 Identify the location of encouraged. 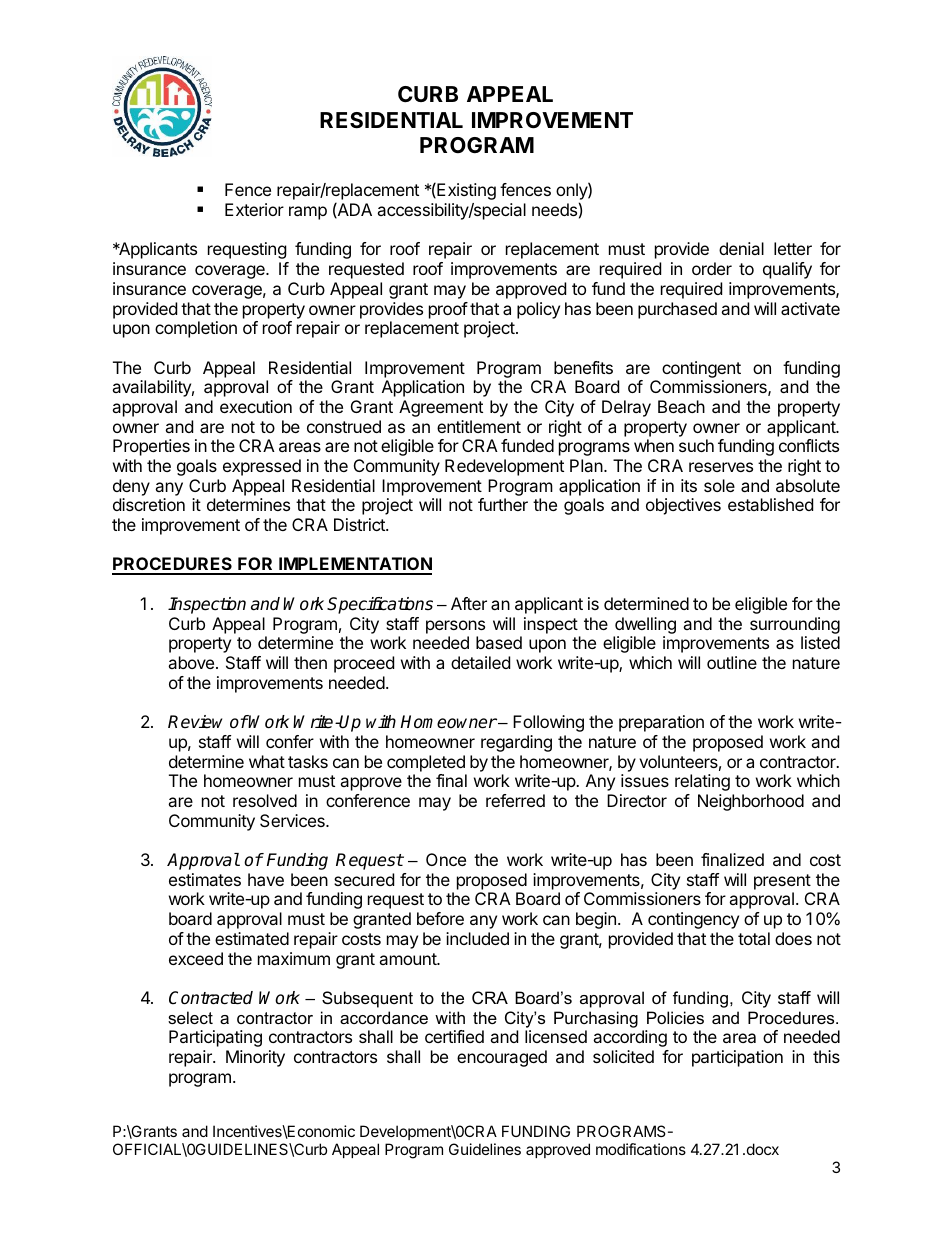
(502, 1058).
